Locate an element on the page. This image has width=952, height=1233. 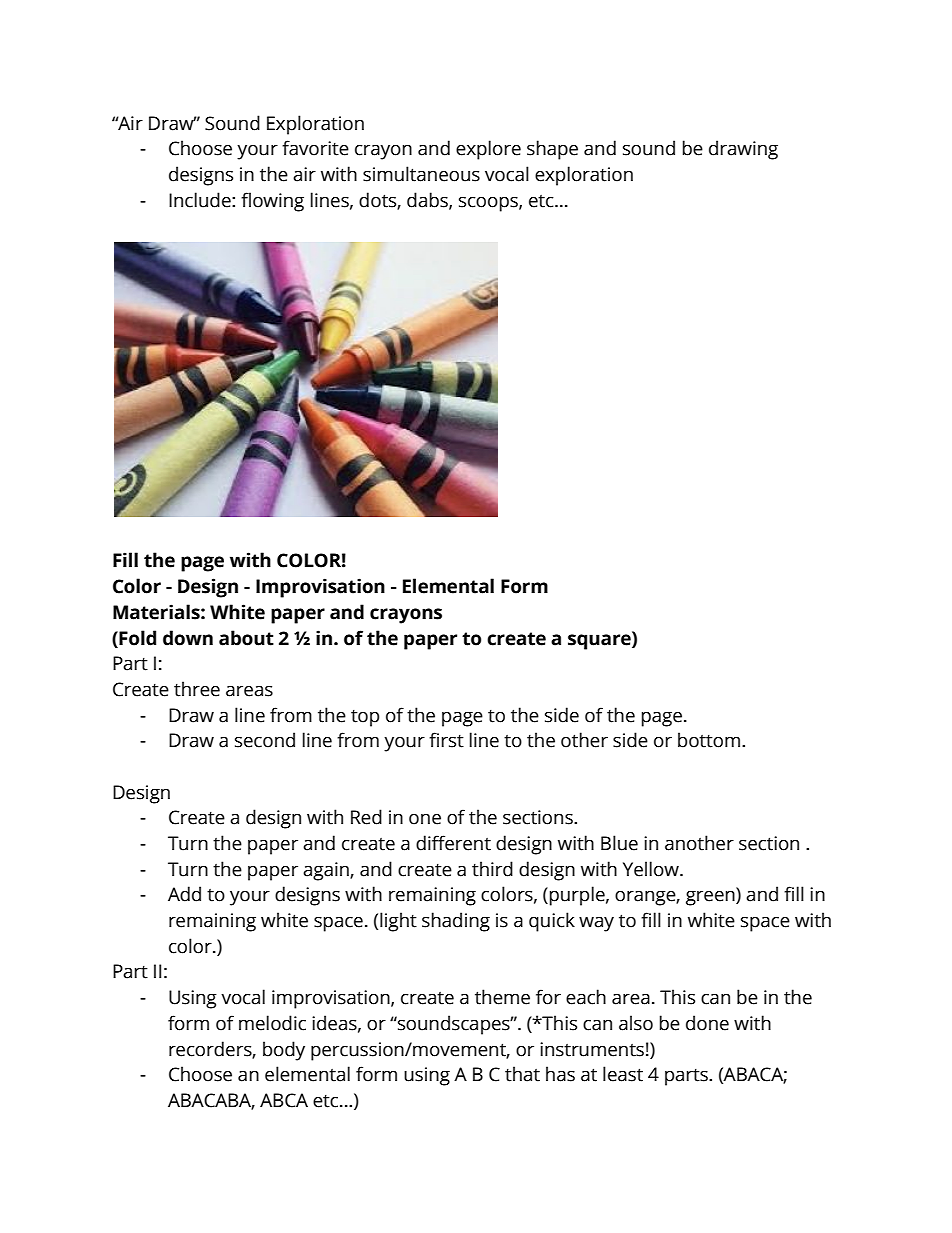
shape is located at coordinates (552, 150).
